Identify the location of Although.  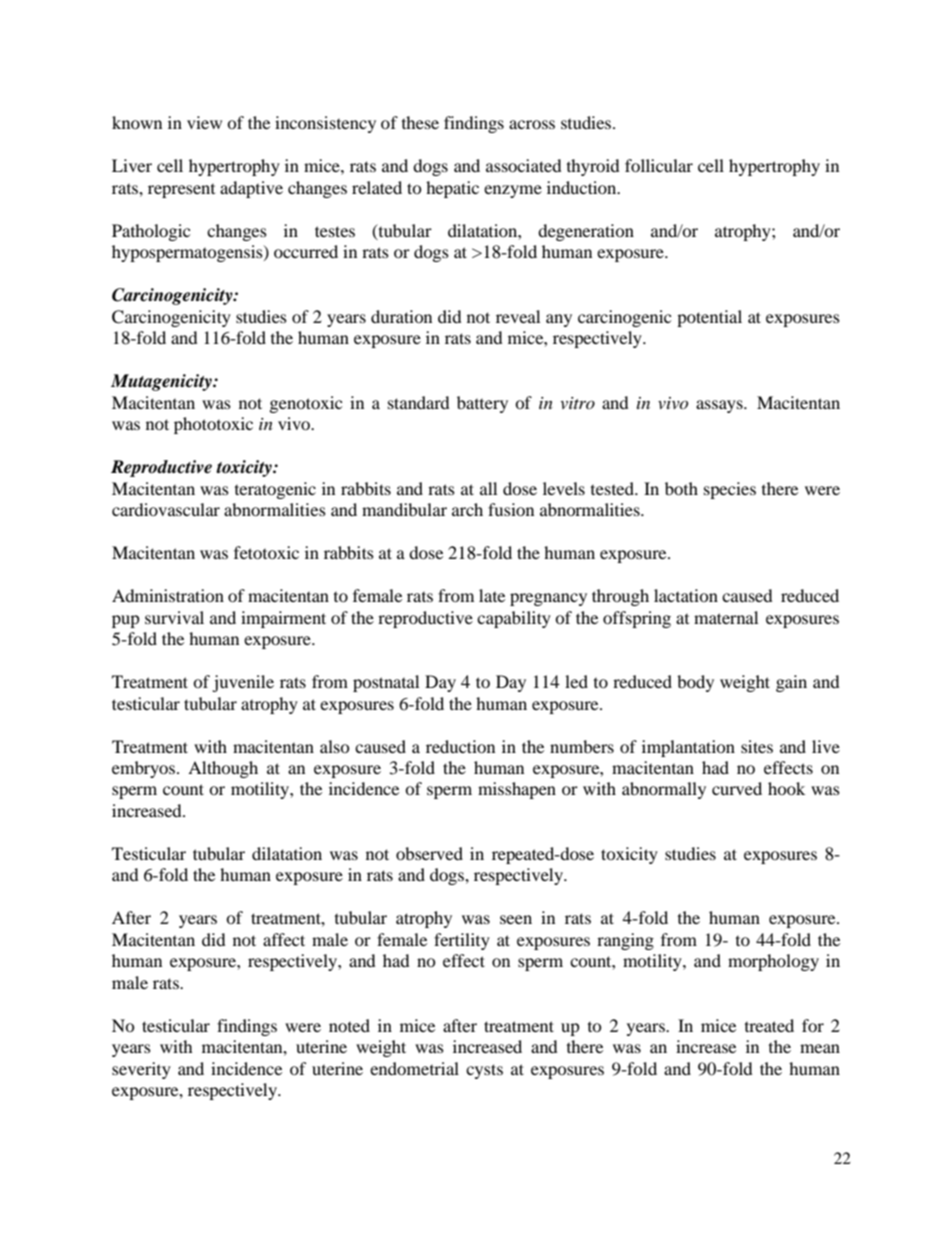
(223, 769).
